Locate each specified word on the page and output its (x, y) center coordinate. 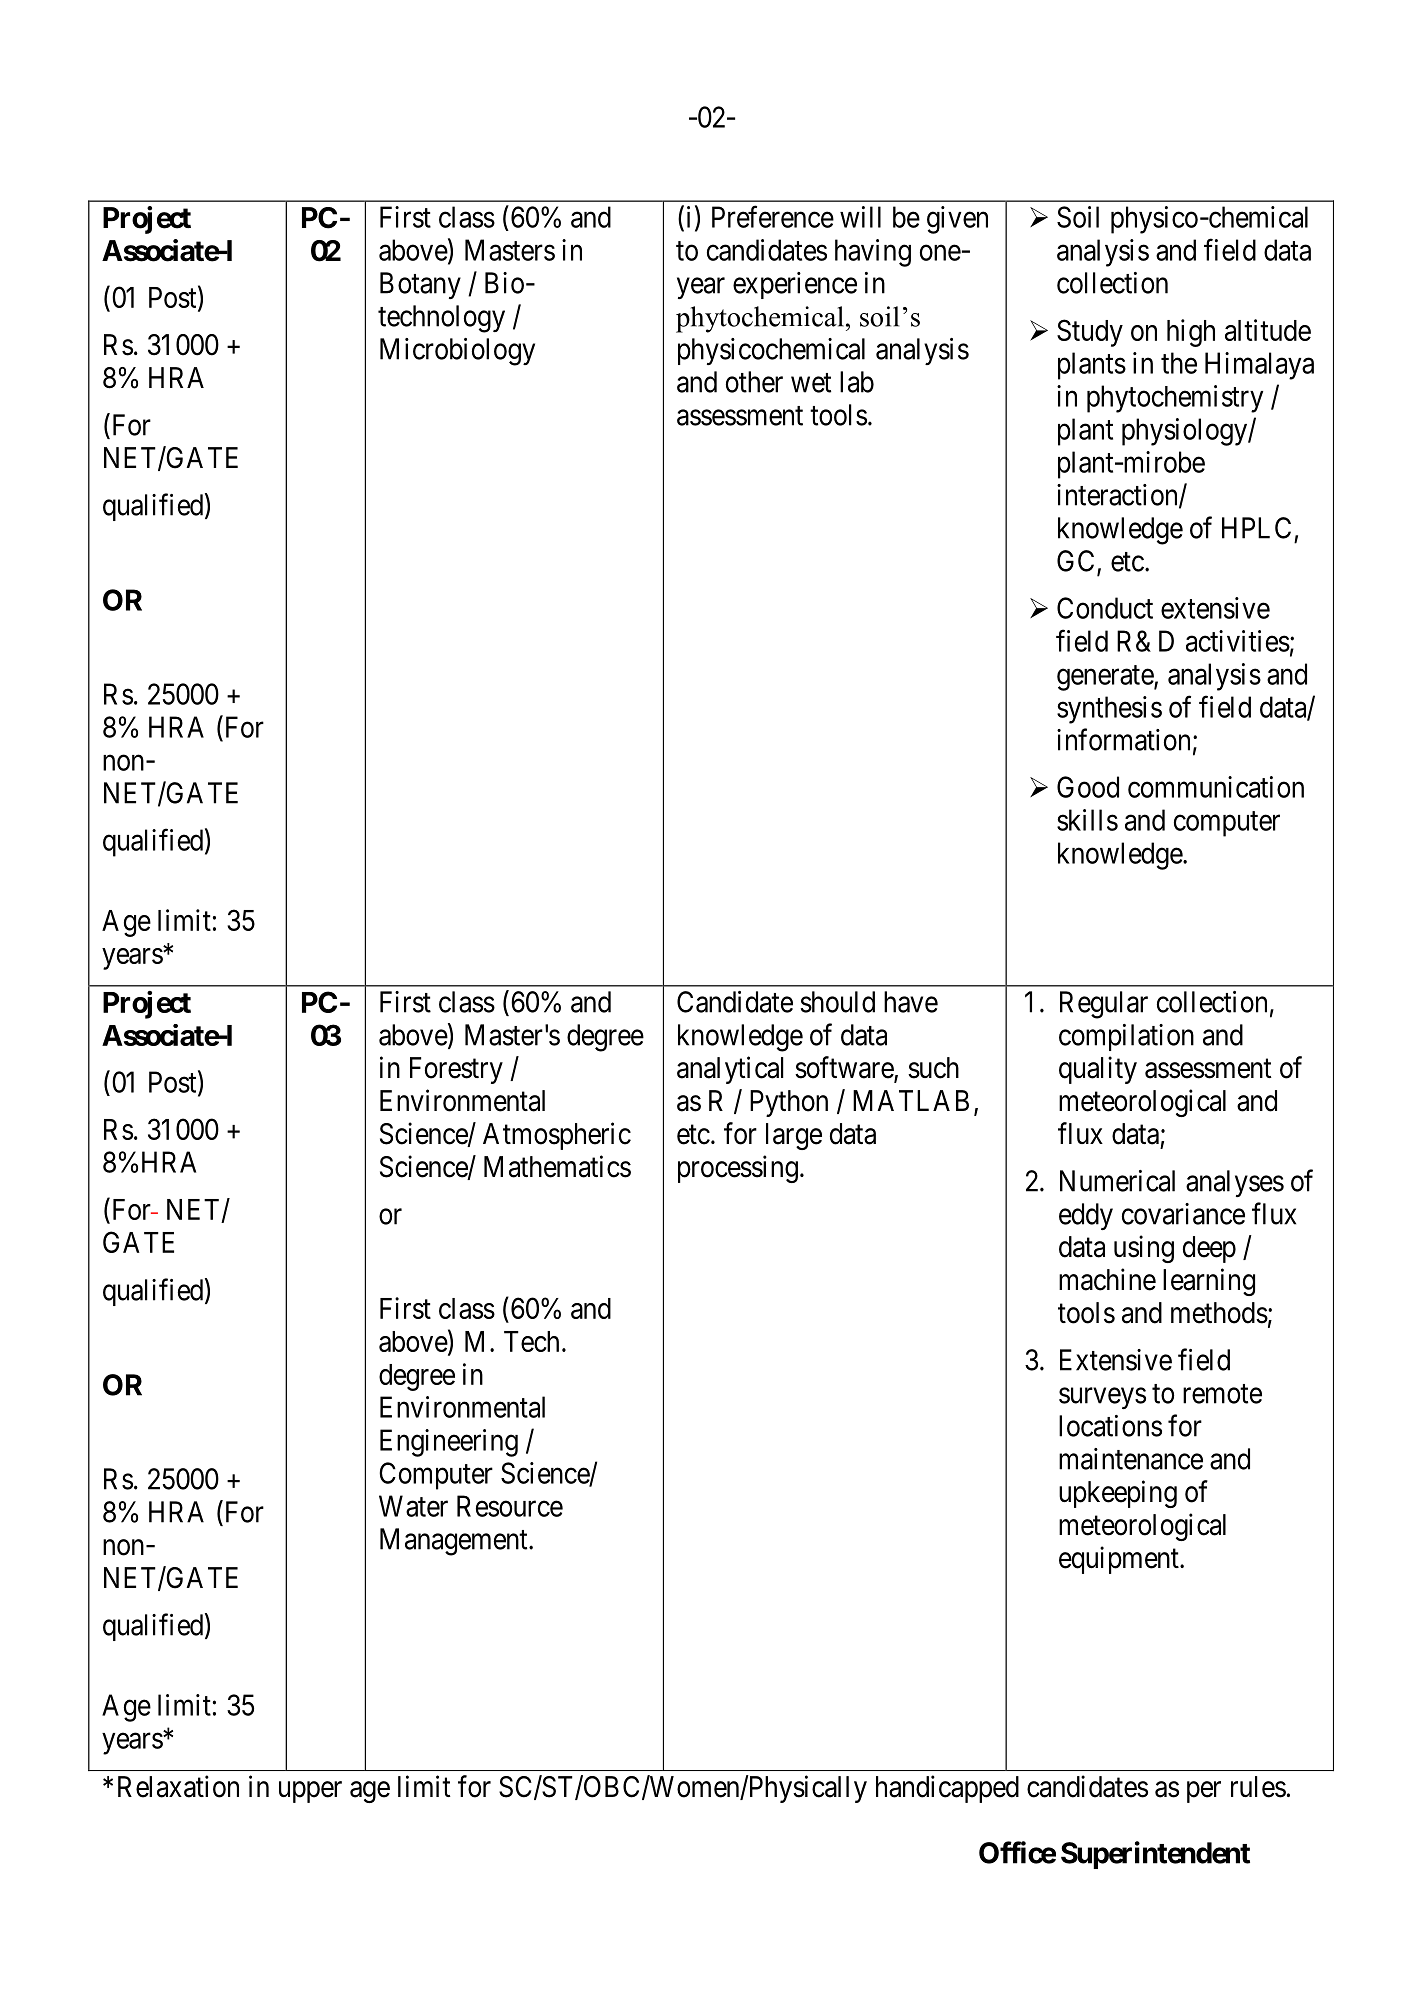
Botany (420, 285)
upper (310, 1792)
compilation (1126, 1037)
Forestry (456, 1070)
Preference (773, 216)
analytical (730, 1070)
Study (1090, 333)
